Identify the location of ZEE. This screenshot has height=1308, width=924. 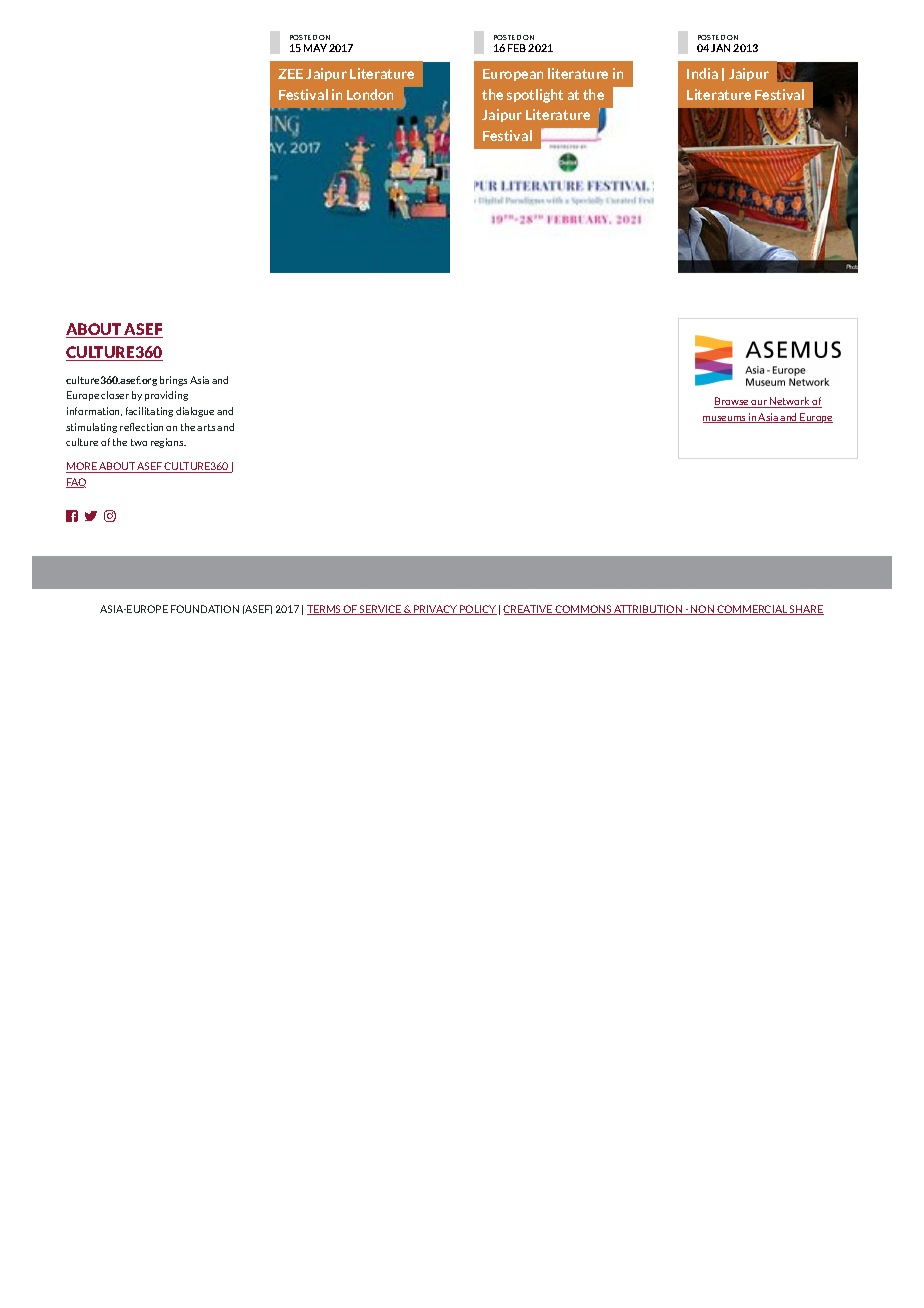
(290, 74).
